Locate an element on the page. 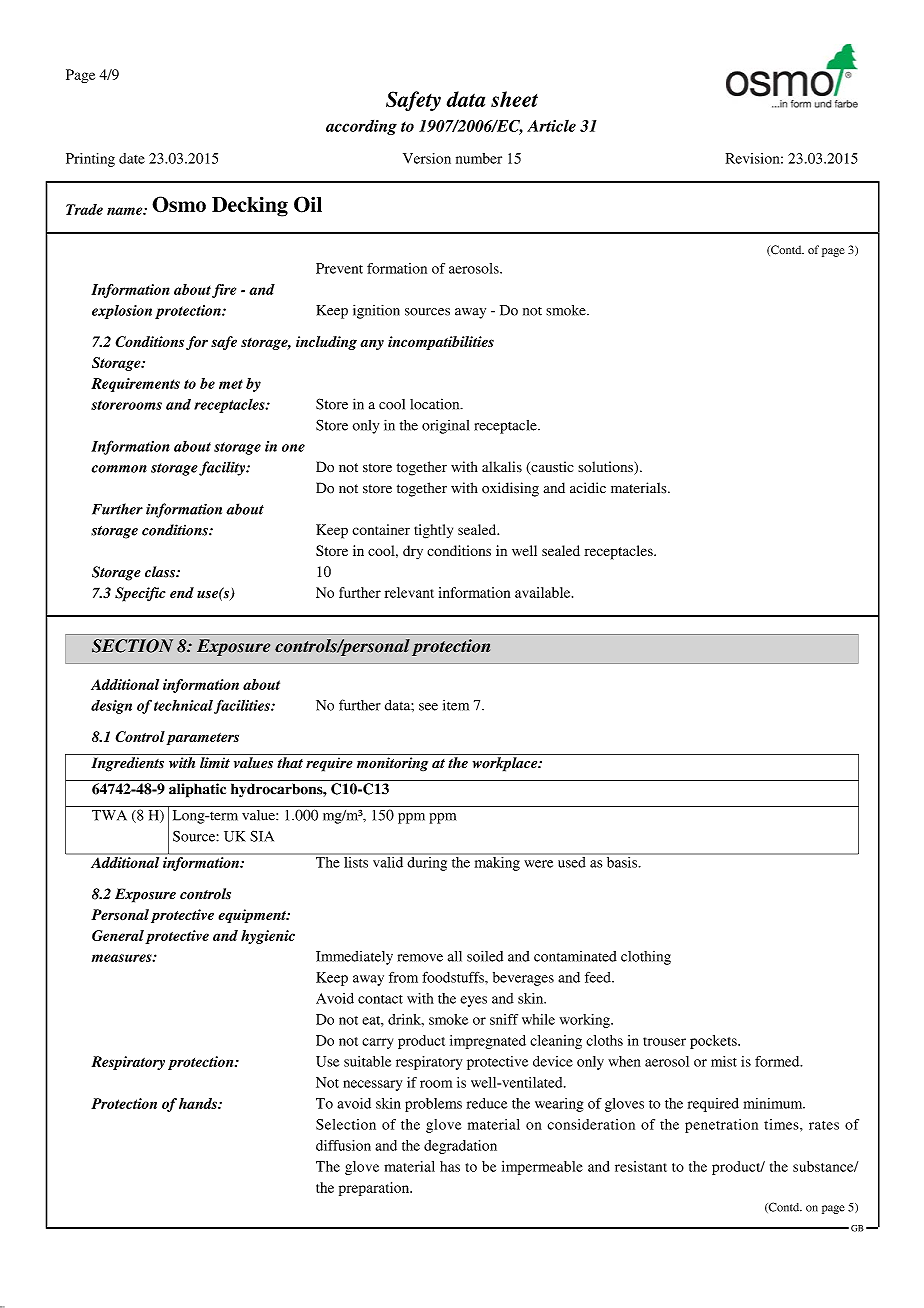  alkalis is located at coordinates (502, 466).
